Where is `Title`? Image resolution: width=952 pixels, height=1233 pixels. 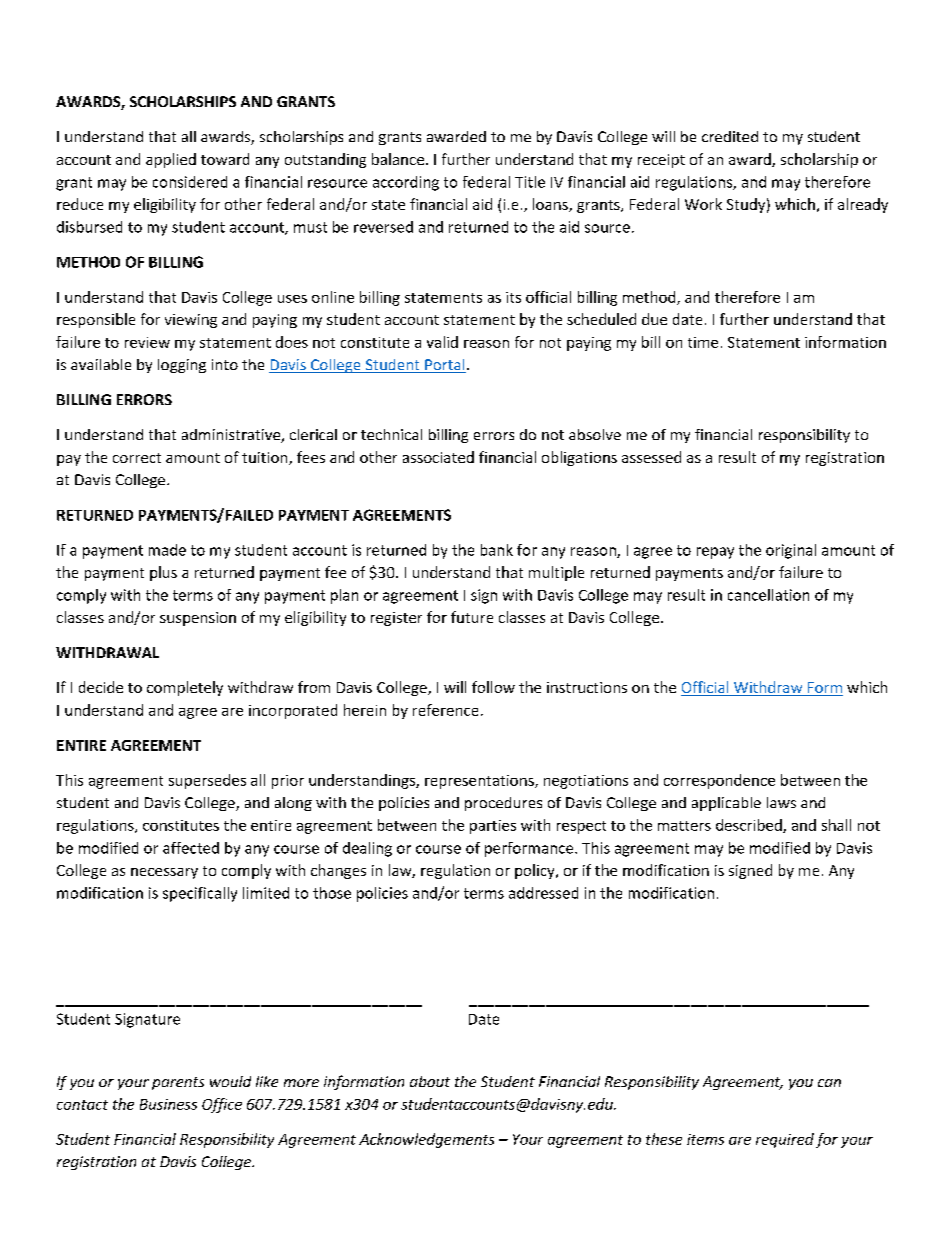 Title is located at coordinates (530, 182).
